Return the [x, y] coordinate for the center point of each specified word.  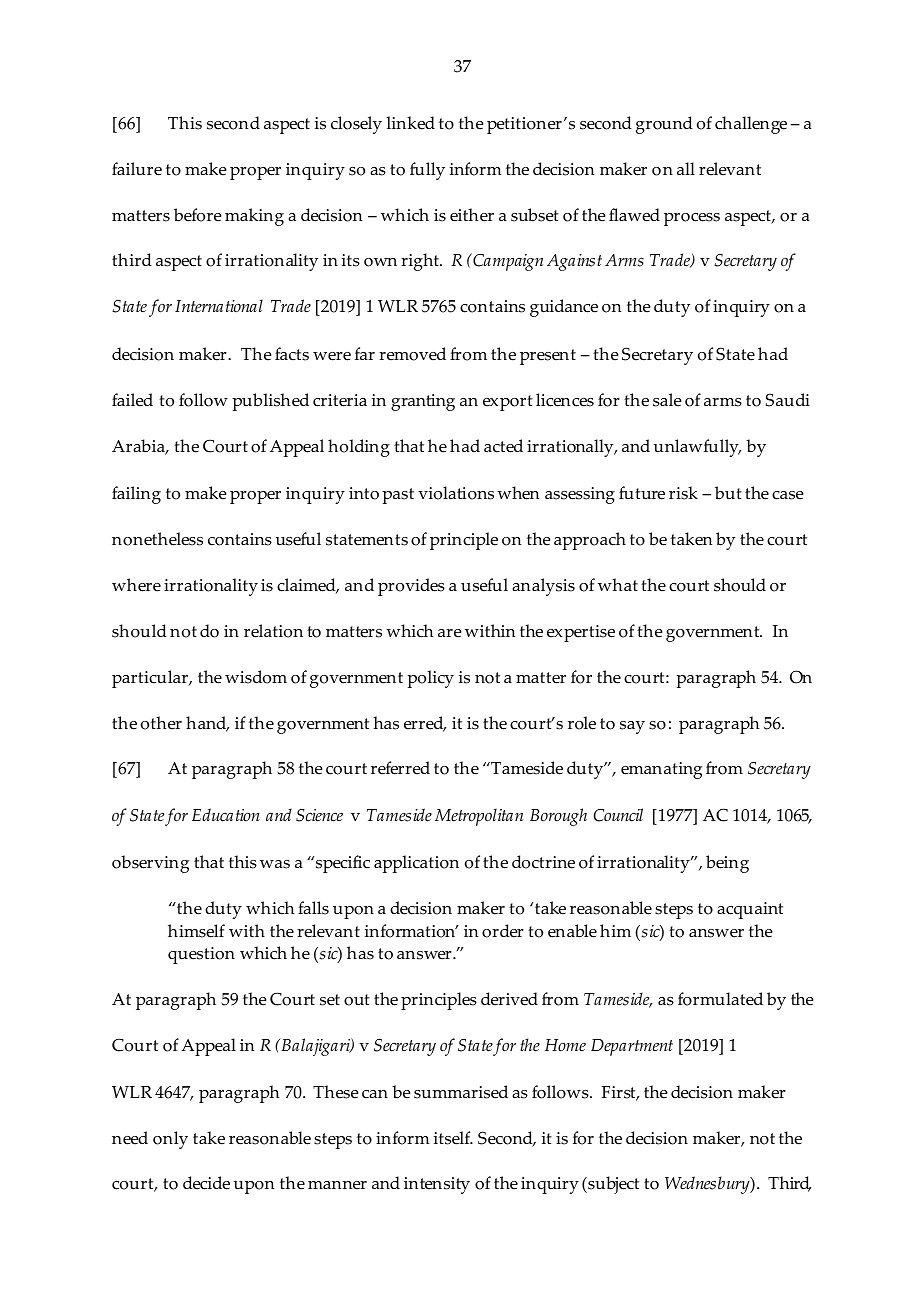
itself [453, 1138]
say [632, 727]
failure [137, 169]
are [449, 633]
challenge [751, 125]
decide [206, 1183]
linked [411, 123]
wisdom [256, 677]
